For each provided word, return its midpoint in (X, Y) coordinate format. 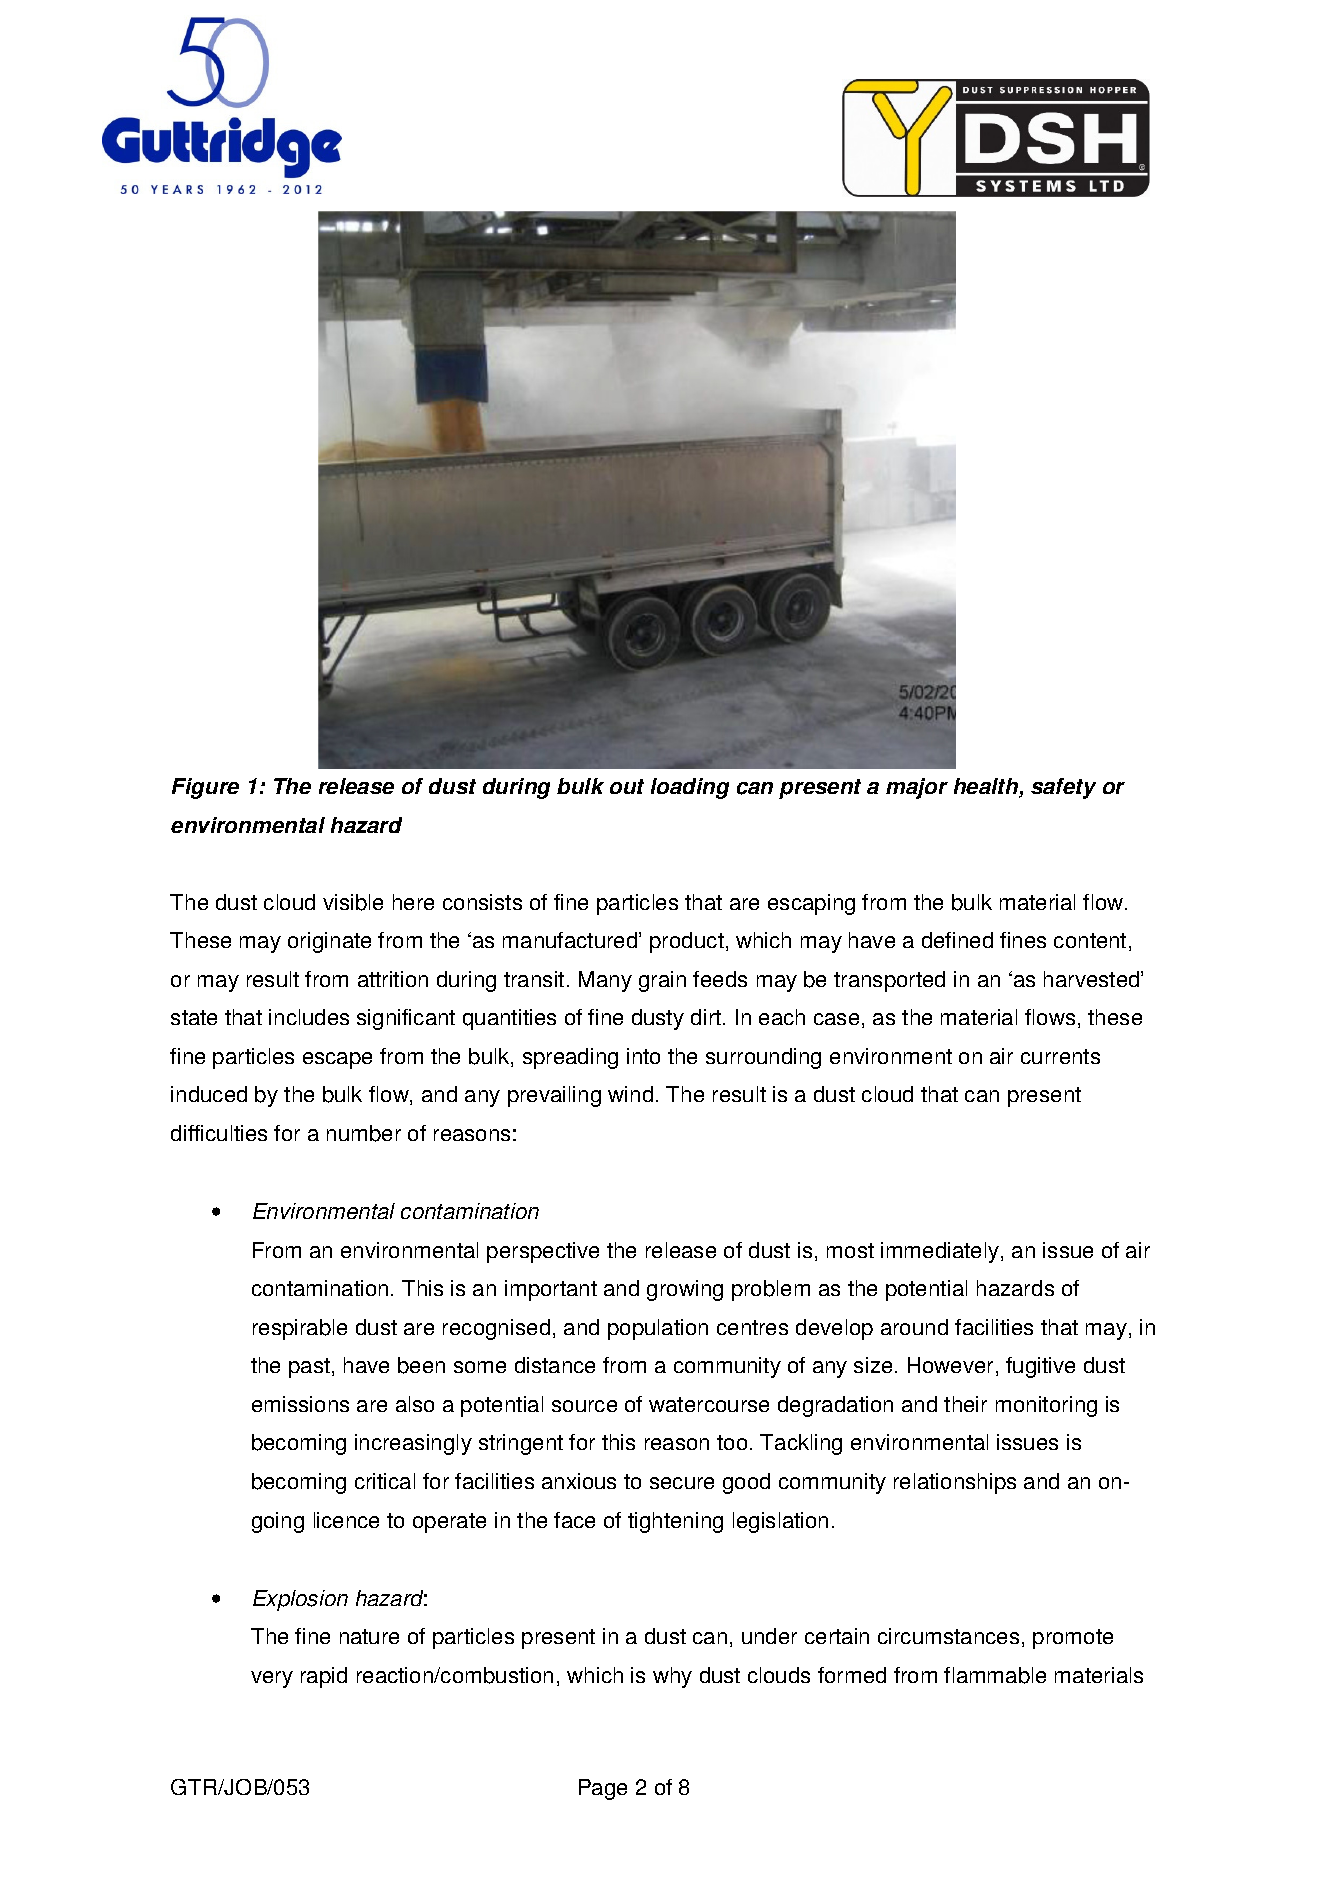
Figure (205, 788)
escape (337, 1060)
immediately (941, 1252)
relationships (955, 1483)
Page (603, 1789)
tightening (675, 1522)
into (643, 1056)
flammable (995, 1675)
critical (385, 1481)
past (309, 1368)
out (627, 786)
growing (685, 1290)
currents (1060, 1056)
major (917, 788)
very (272, 1679)
